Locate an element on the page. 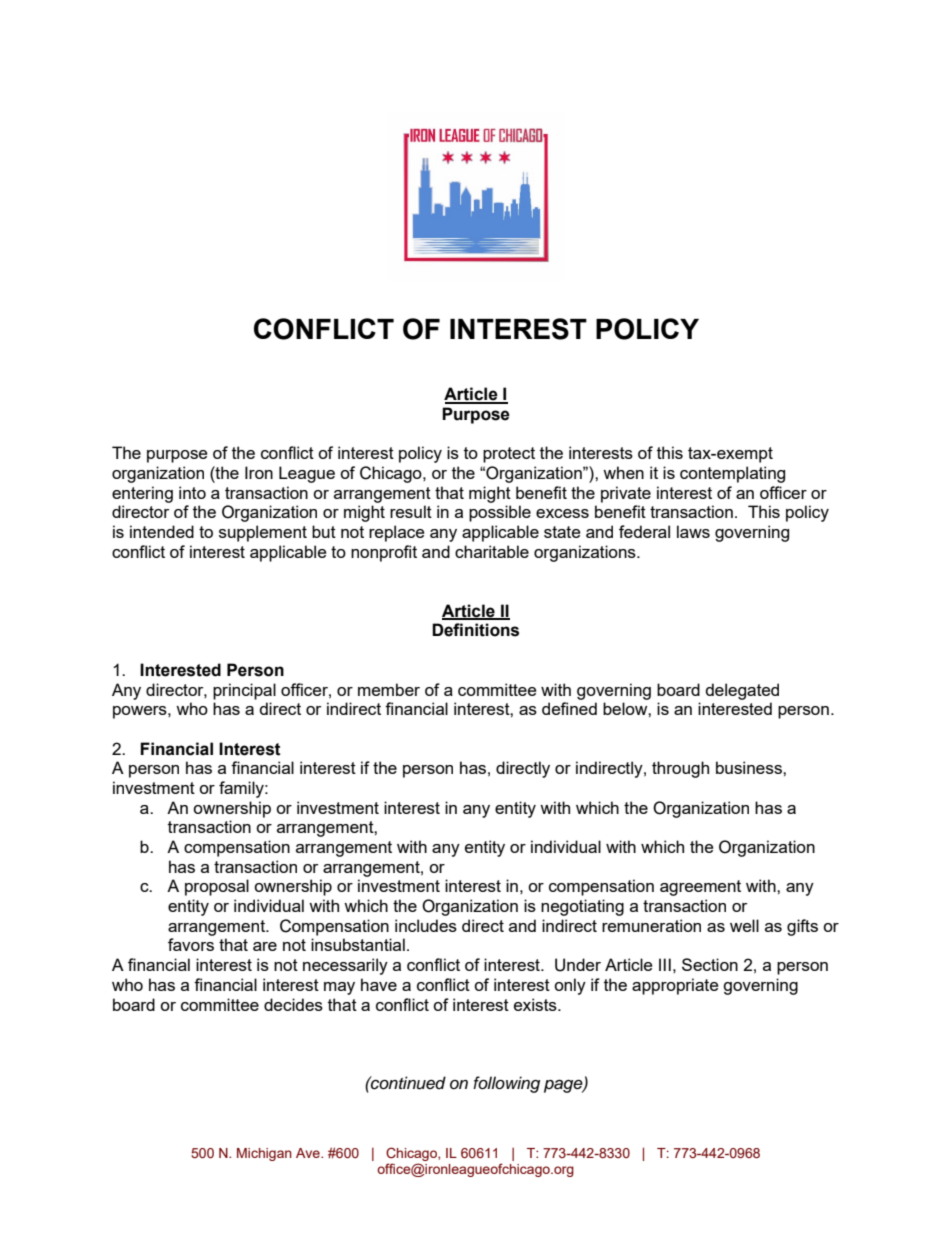 The width and height of the image is (952, 1233). business is located at coordinates (750, 767).
